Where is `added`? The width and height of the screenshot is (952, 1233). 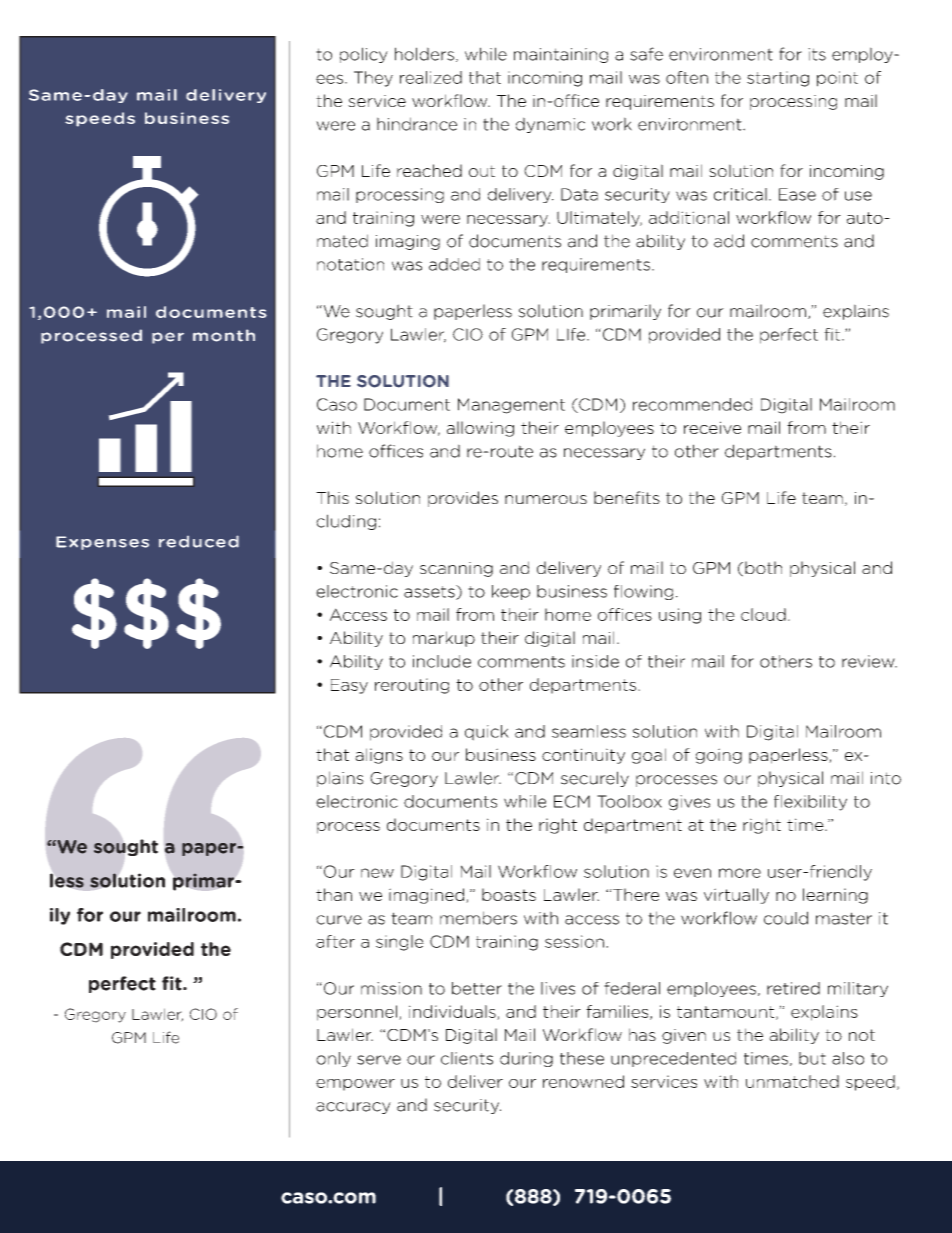 added is located at coordinates (454, 264).
